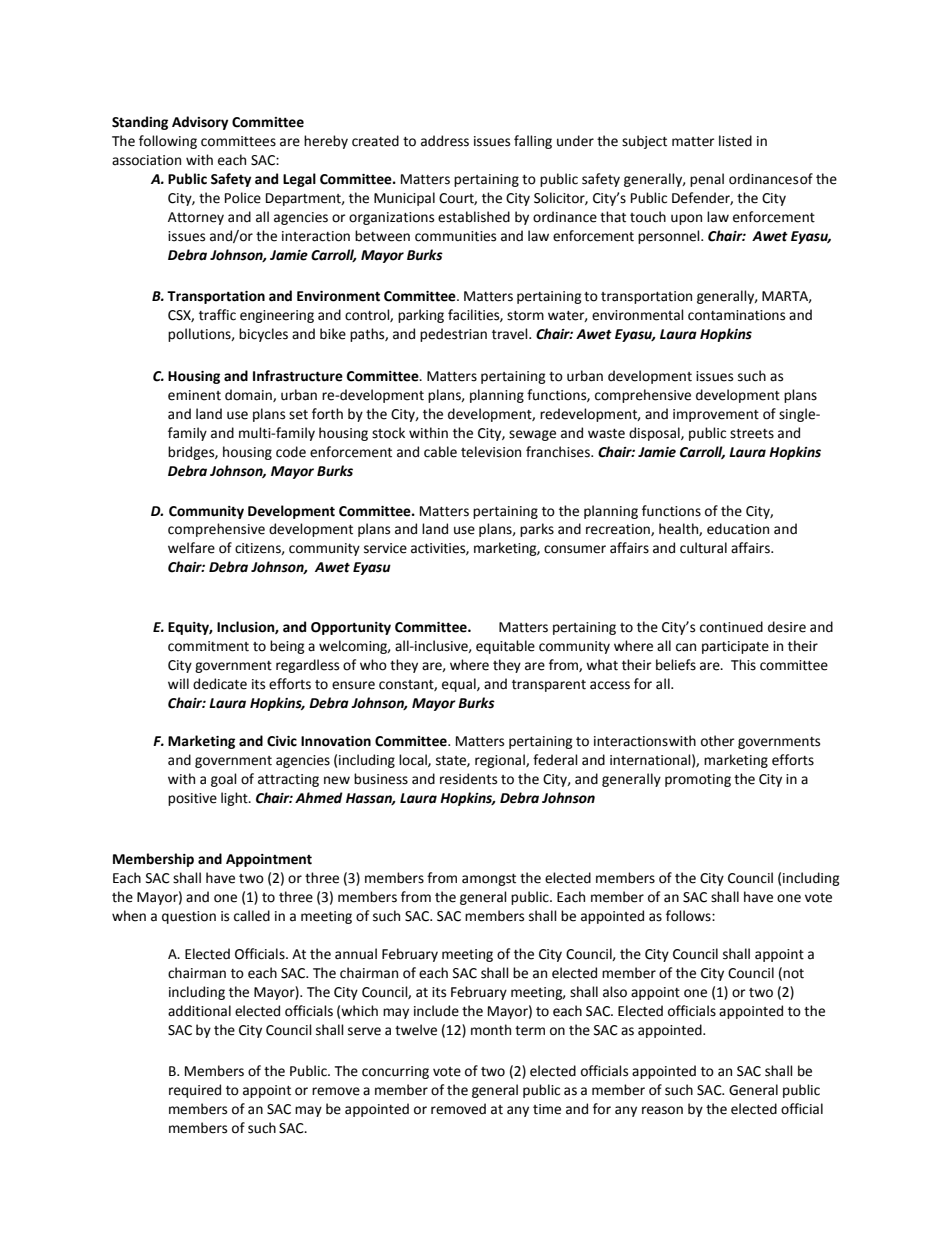 The width and height of the screenshot is (952, 1233). What do you see at coordinates (731, 627) in the screenshot?
I see `continued` at bounding box center [731, 627].
